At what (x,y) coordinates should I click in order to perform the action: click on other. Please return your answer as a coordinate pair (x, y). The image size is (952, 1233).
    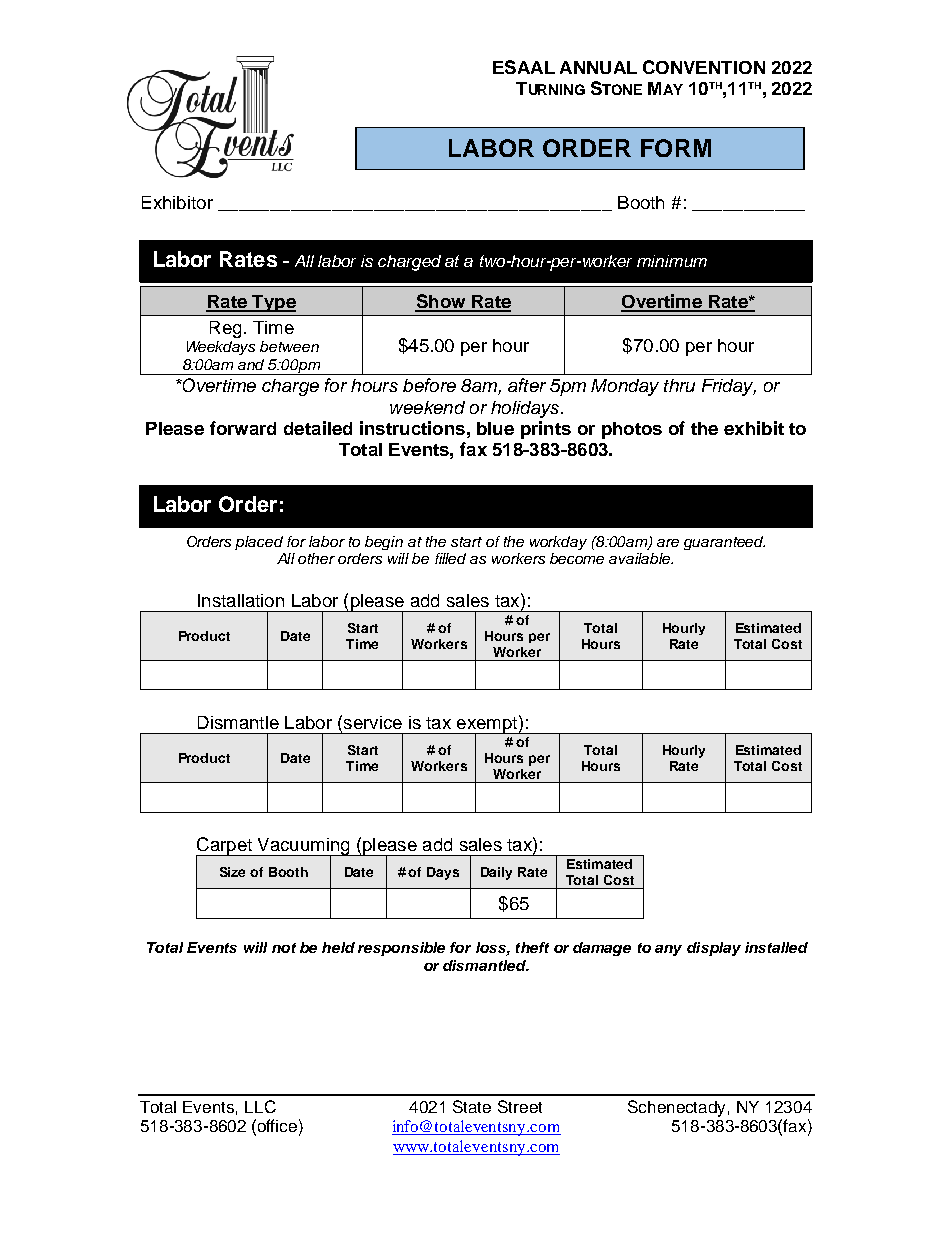
    Looking at the image, I should click on (316, 558).
